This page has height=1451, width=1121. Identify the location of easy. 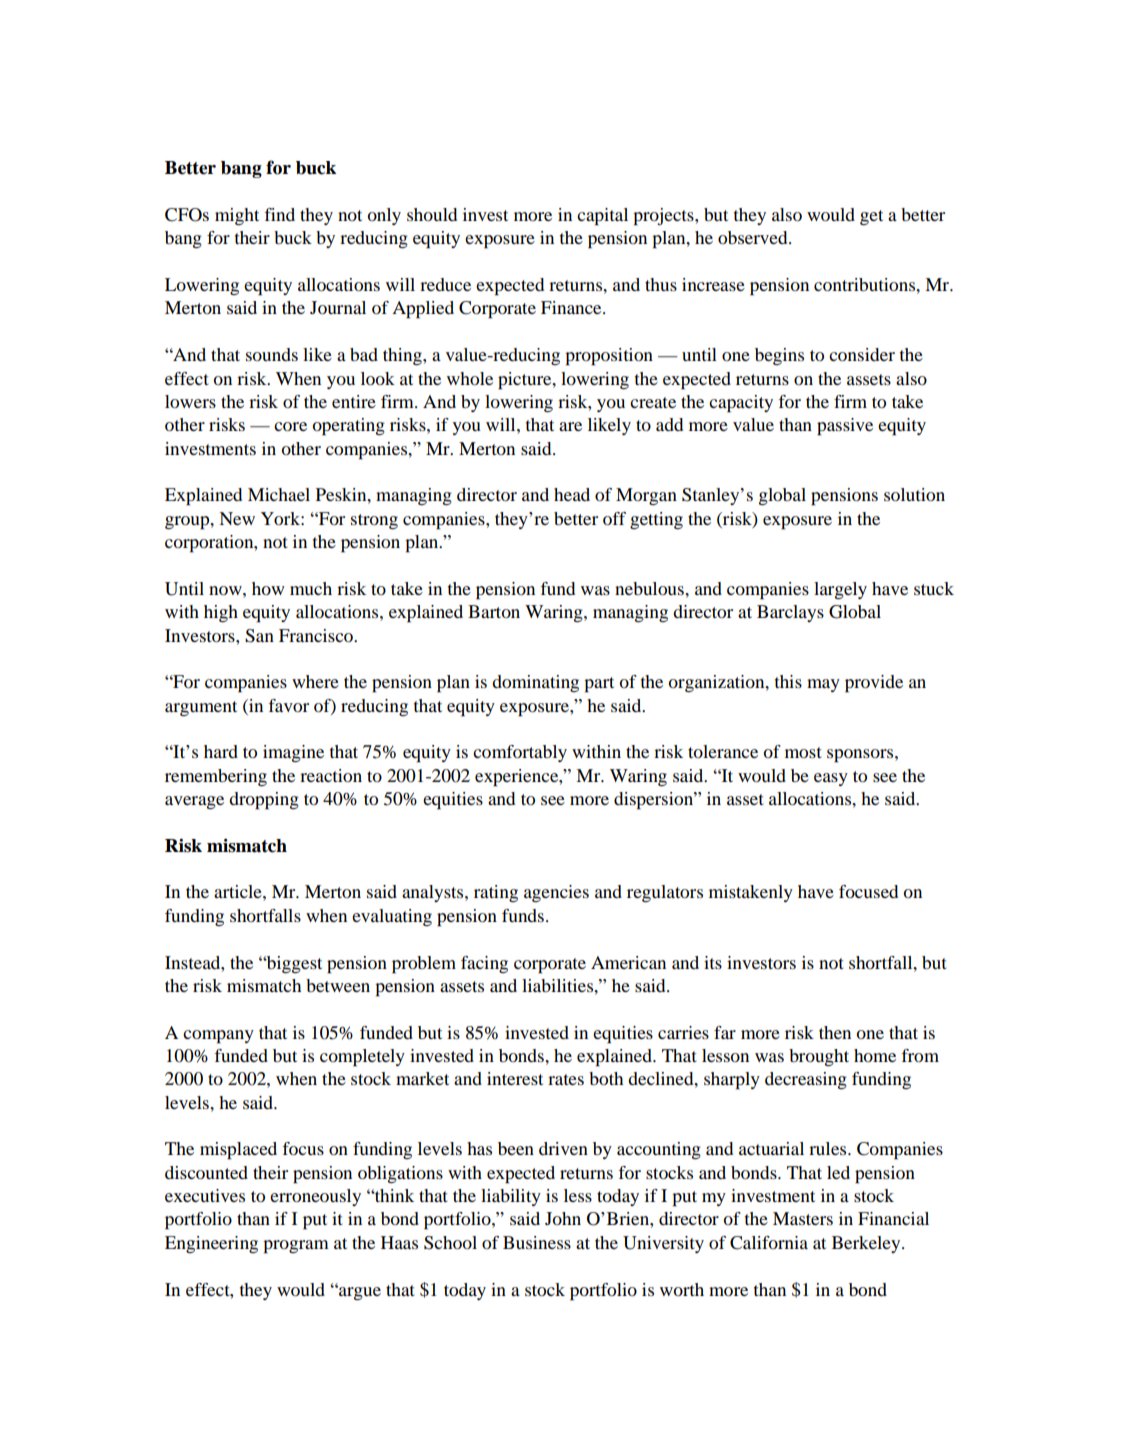
(831, 779).
